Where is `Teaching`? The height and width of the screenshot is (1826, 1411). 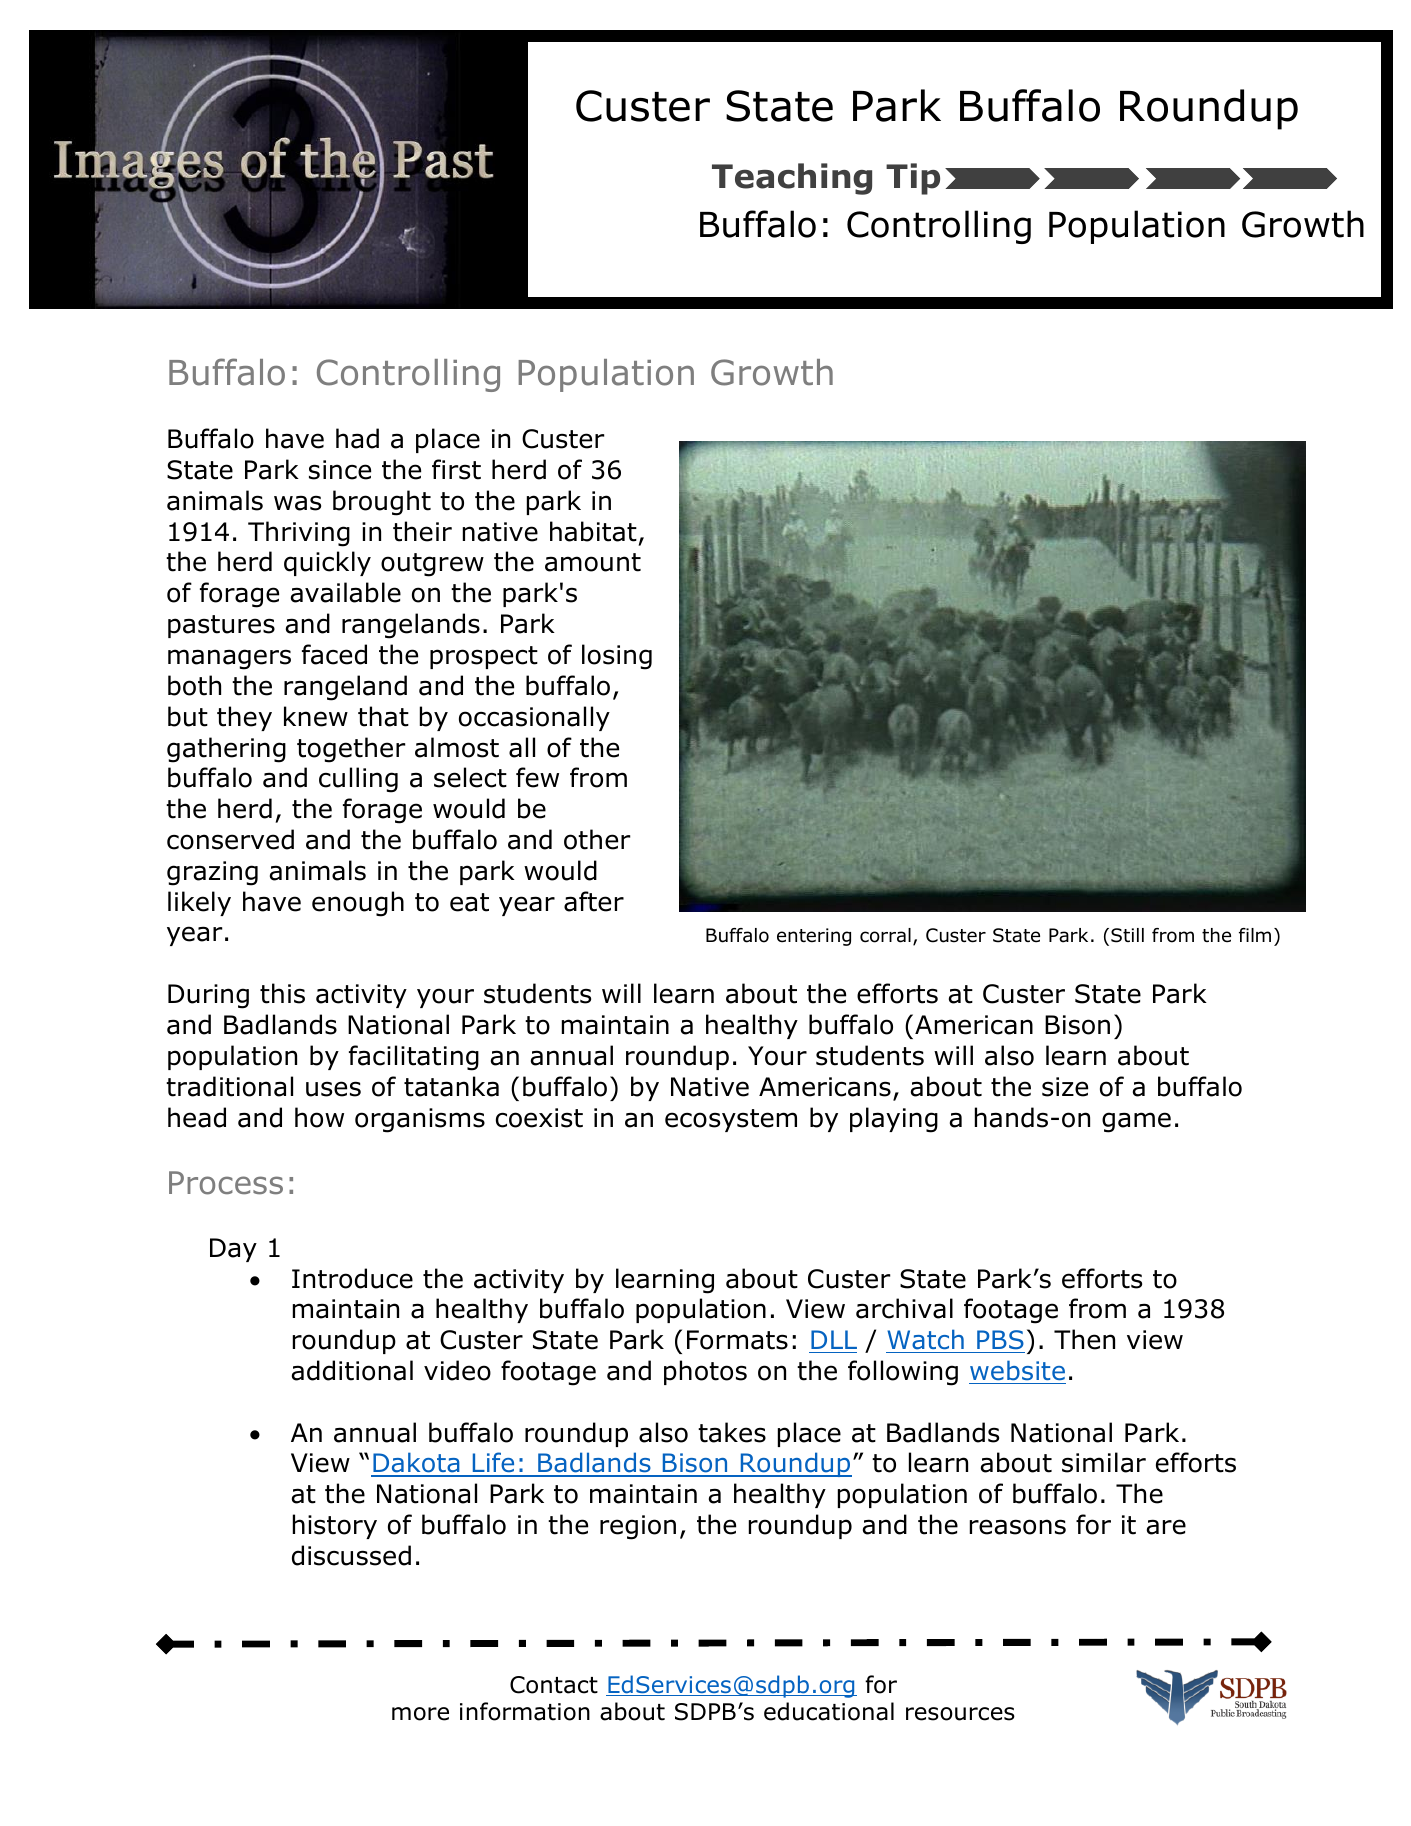 Teaching is located at coordinates (792, 179).
